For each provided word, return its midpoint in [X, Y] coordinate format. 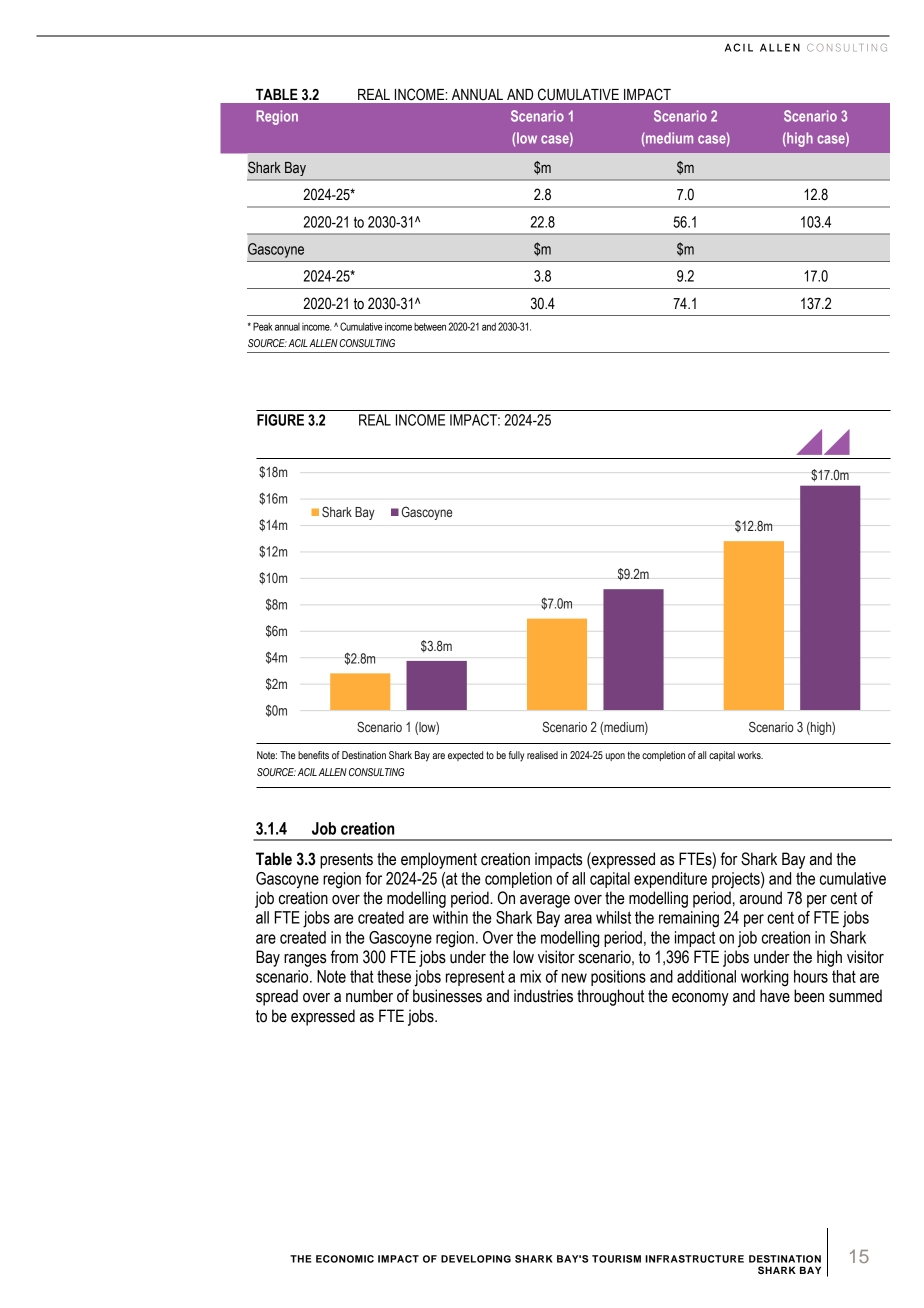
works [750, 755]
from [344, 957]
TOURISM [616, 1259]
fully [516, 756]
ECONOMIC [345, 1259]
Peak [263, 326]
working [765, 978]
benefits [313, 755]
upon [615, 757]
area [578, 919]
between [430, 327]
